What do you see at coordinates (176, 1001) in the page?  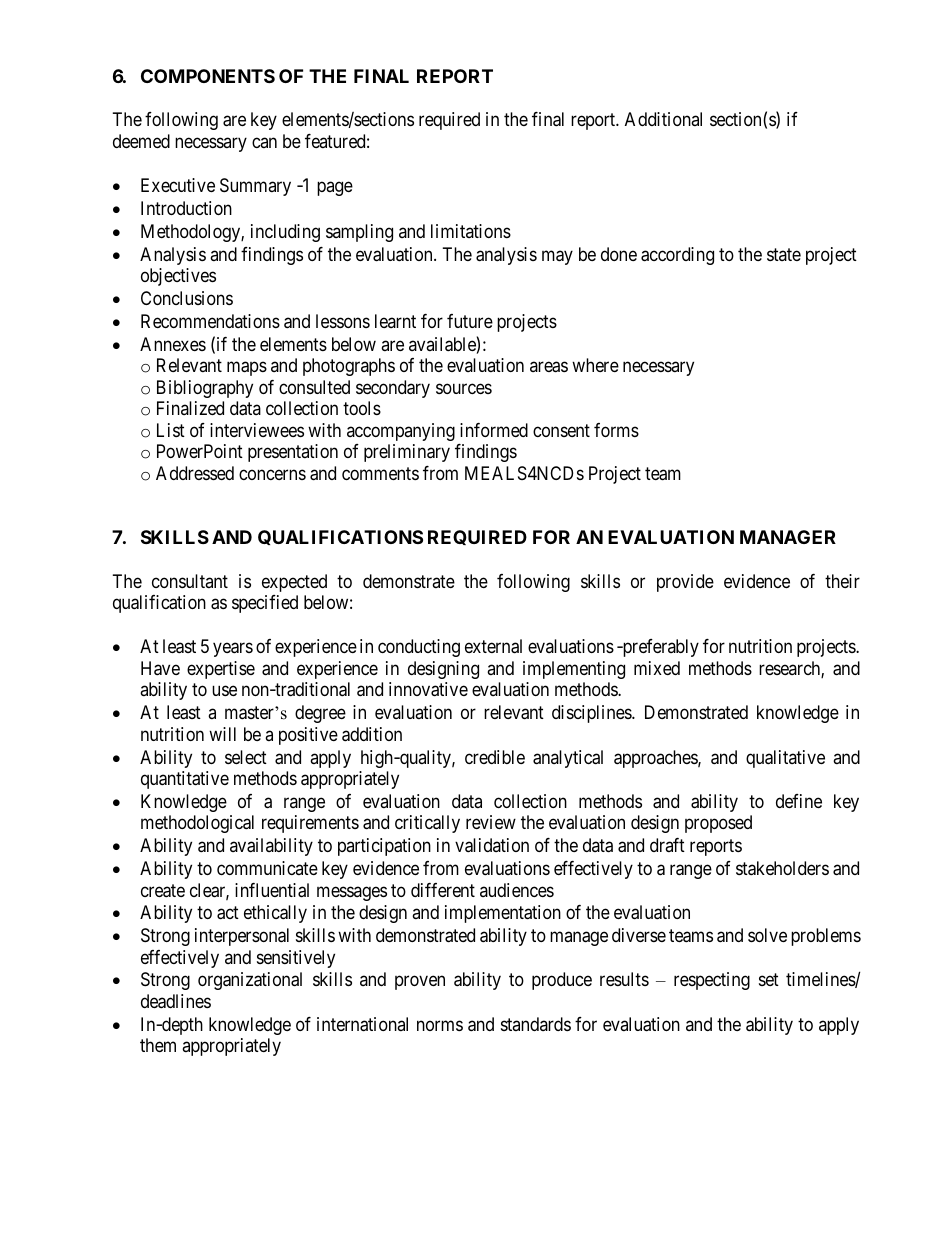 I see `deadlines` at bounding box center [176, 1001].
